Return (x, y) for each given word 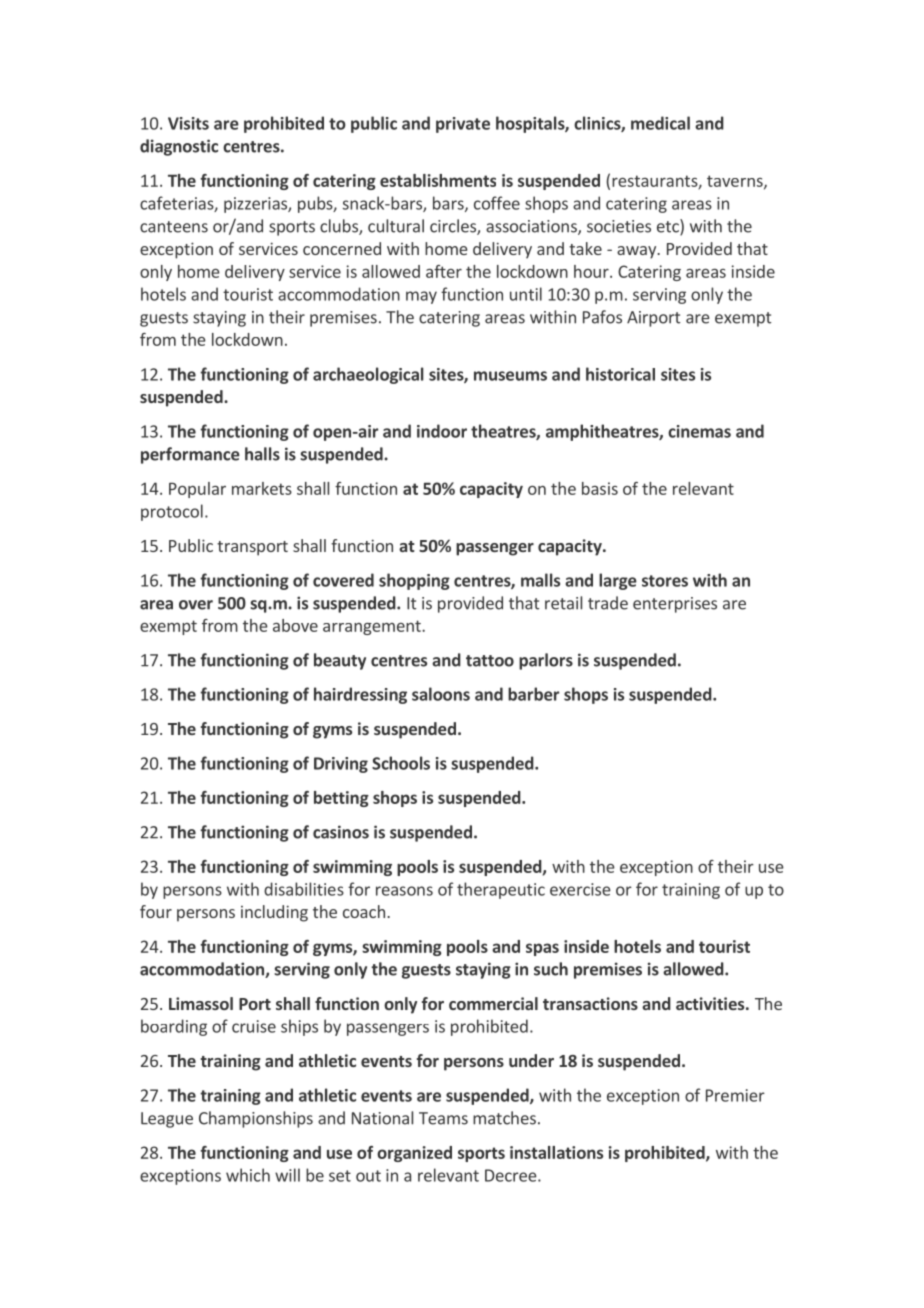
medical (660, 123)
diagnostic (179, 147)
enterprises (675, 605)
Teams (443, 1118)
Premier (735, 1095)
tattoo (490, 661)
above (295, 625)
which (248, 1175)
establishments (438, 180)
